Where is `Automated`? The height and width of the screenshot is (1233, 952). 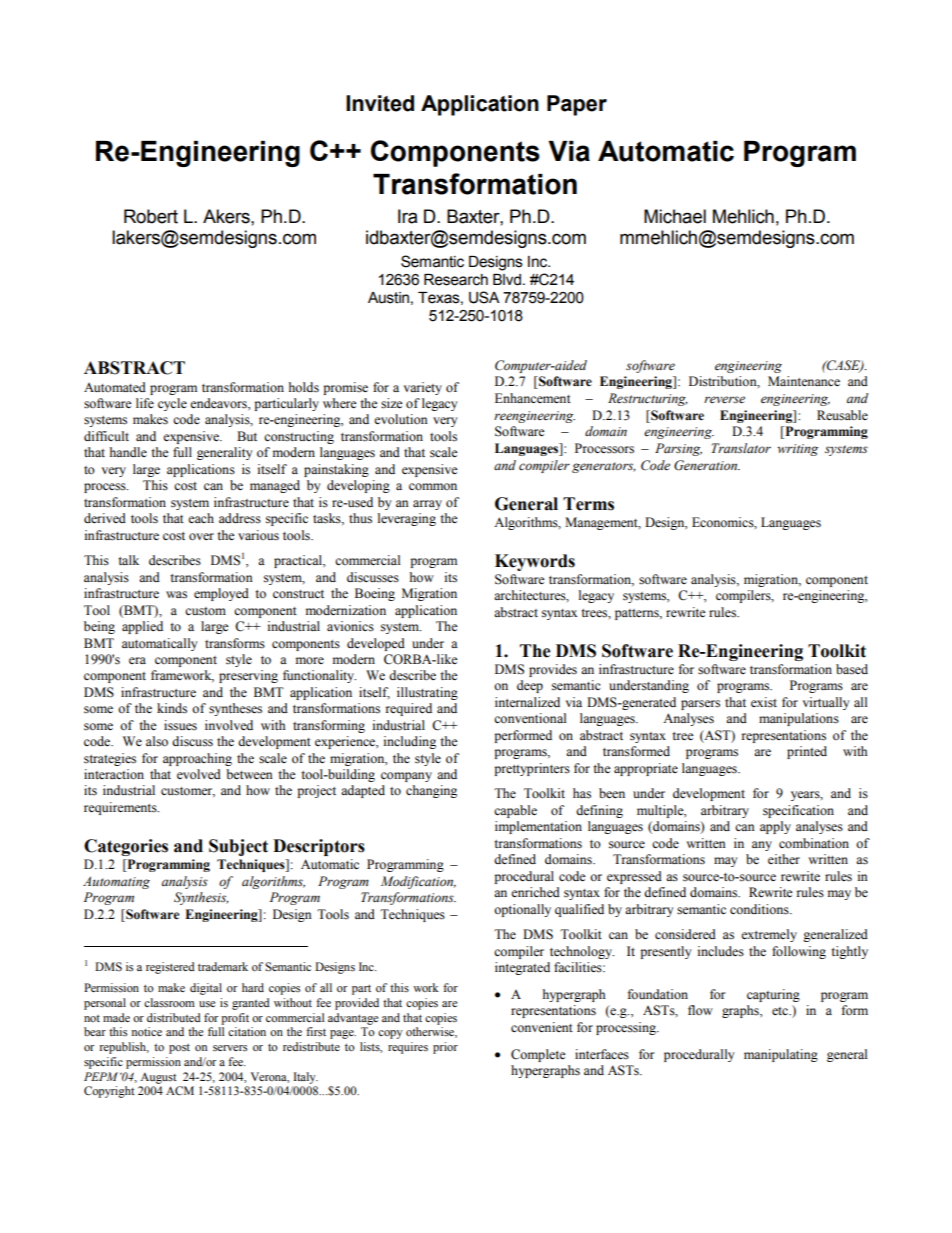 Automated is located at coordinates (115, 387).
